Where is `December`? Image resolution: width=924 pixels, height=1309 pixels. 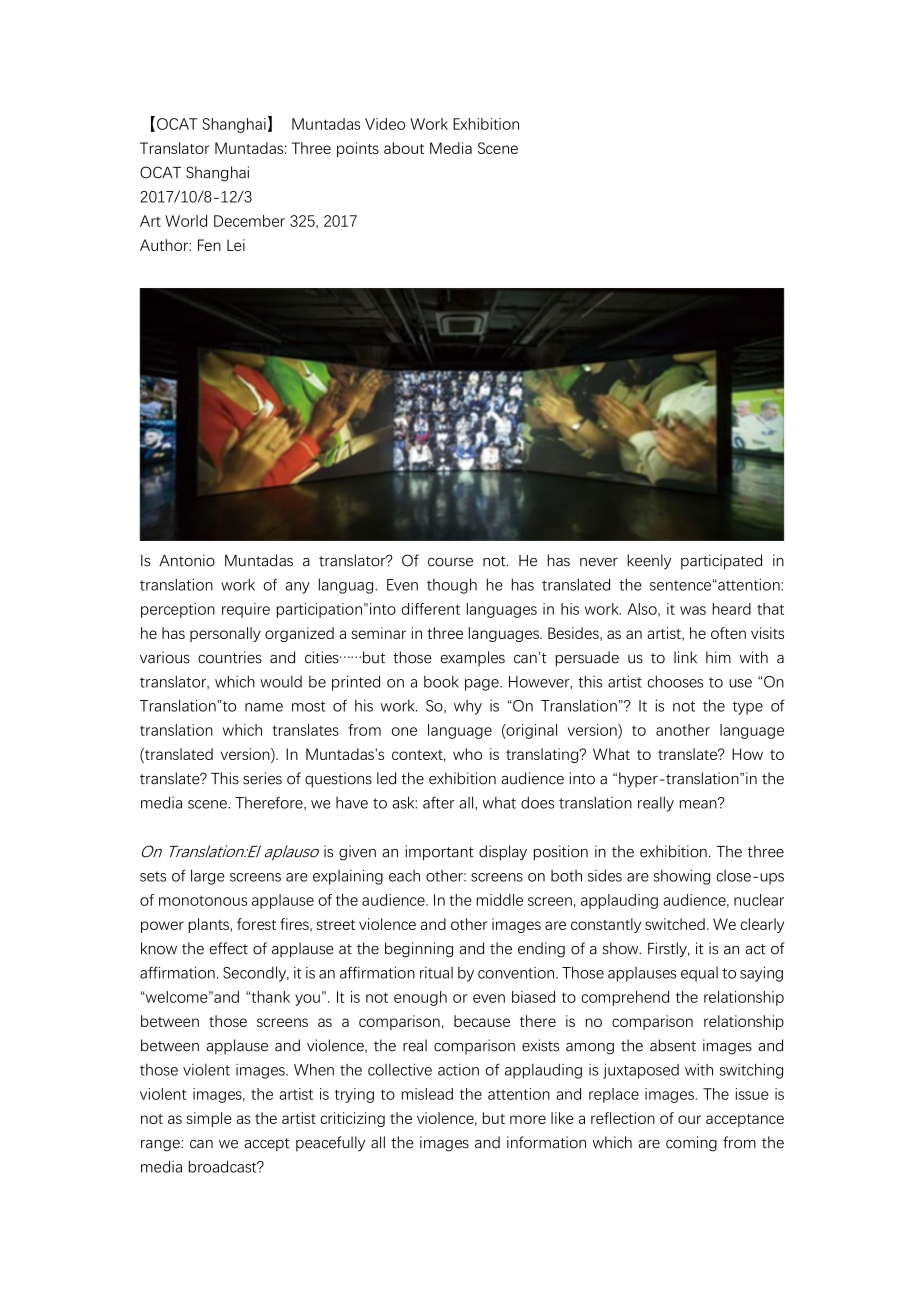
December is located at coordinates (249, 221).
